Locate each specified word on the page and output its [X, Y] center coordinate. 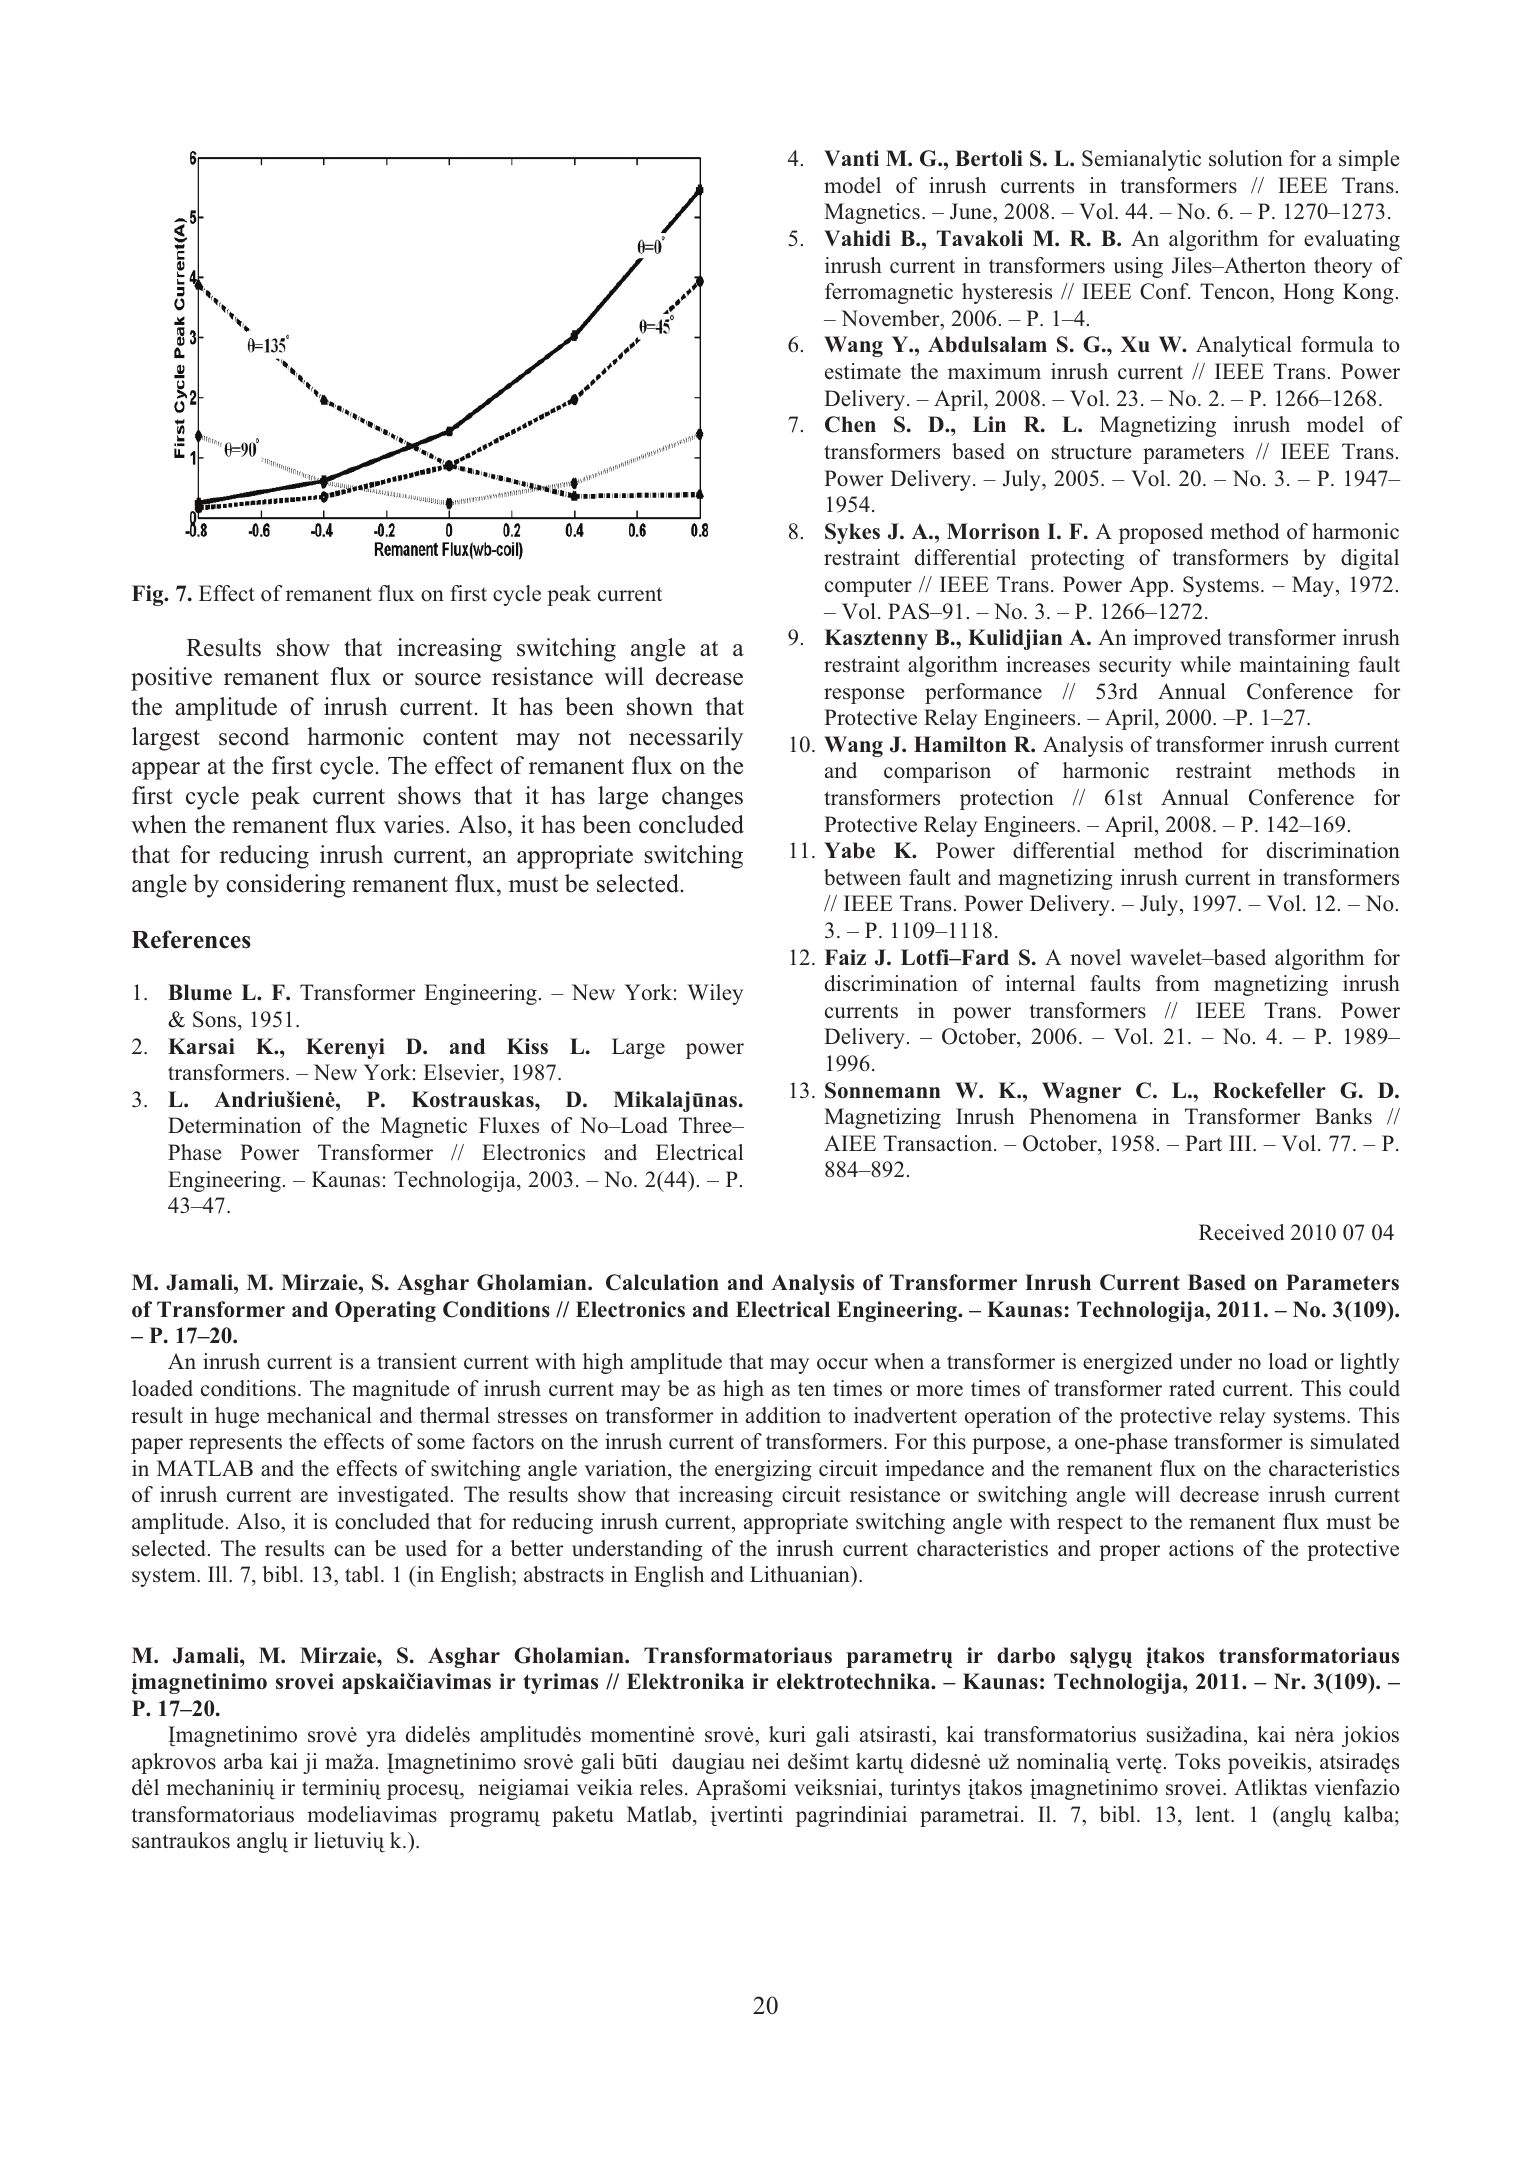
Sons [216, 1019]
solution [1246, 158]
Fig [149, 595]
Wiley [715, 994]
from [1178, 983]
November [891, 318]
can [350, 1550]
